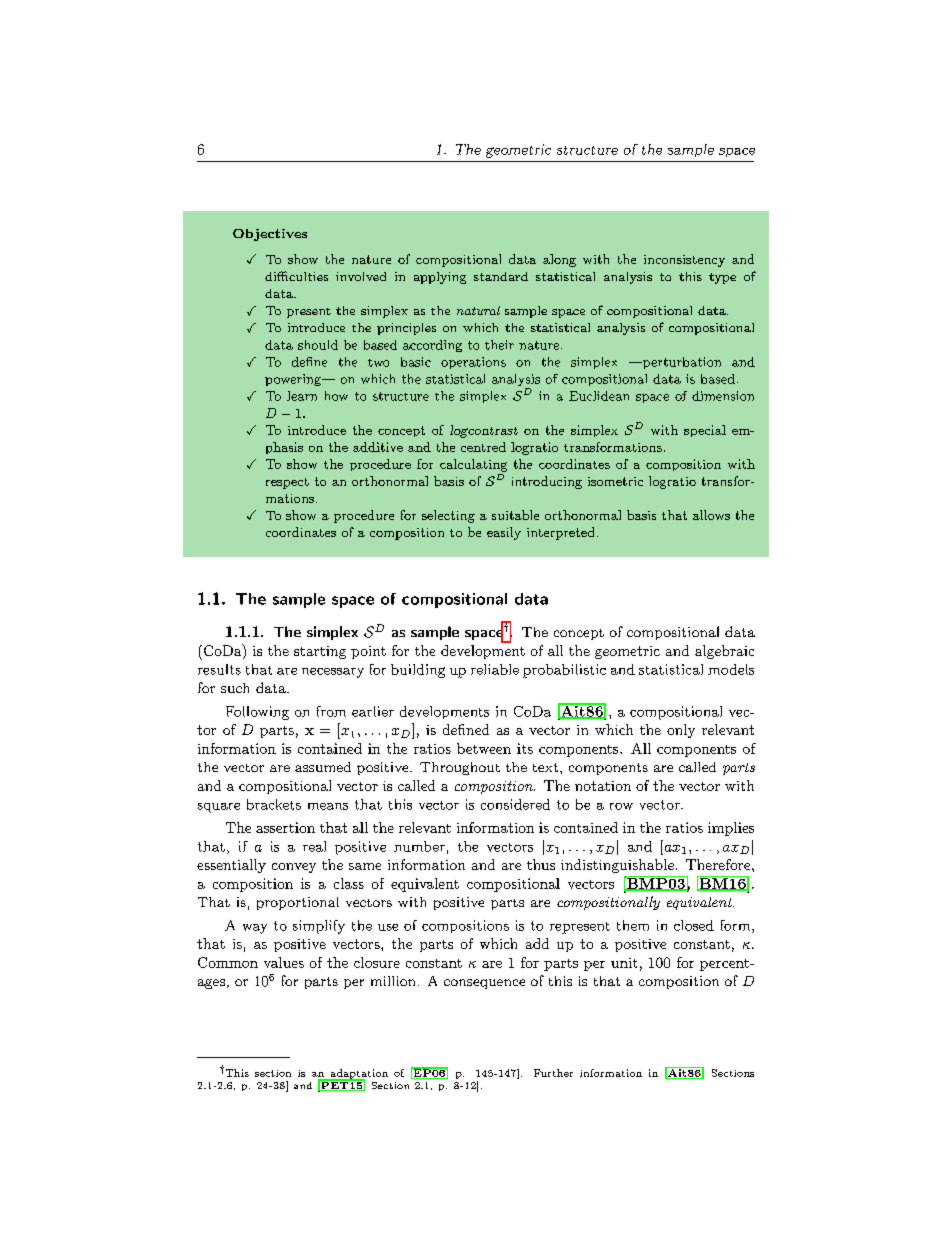 The image size is (952, 1233). I want to click on inconsistency, so click(684, 261).
